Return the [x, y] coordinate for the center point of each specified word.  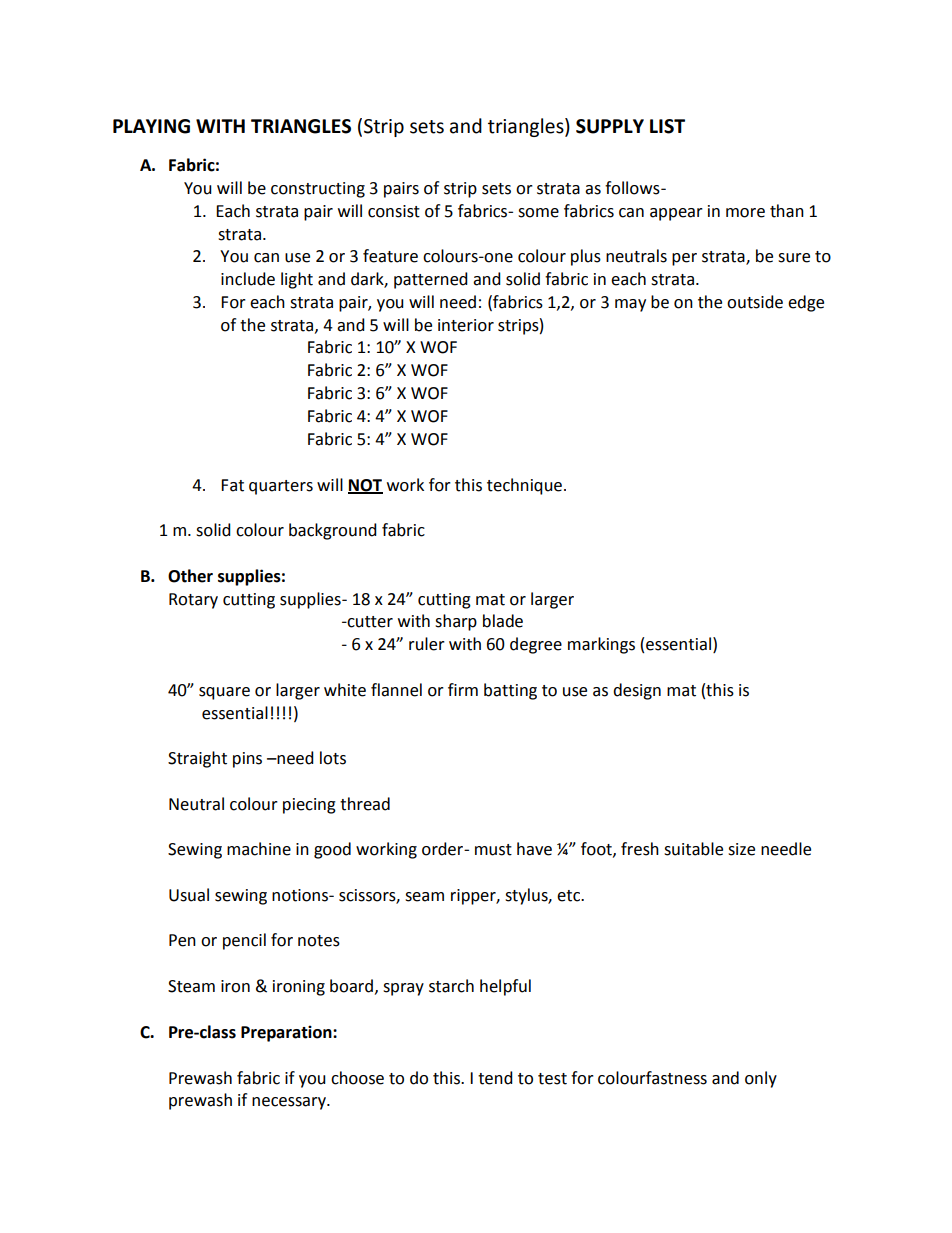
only [761, 1079]
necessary [290, 1103]
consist [394, 211]
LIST [667, 126]
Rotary [193, 601]
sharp [456, 622]
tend [495, 1078]
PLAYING [151, 126]
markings [601, 645]
